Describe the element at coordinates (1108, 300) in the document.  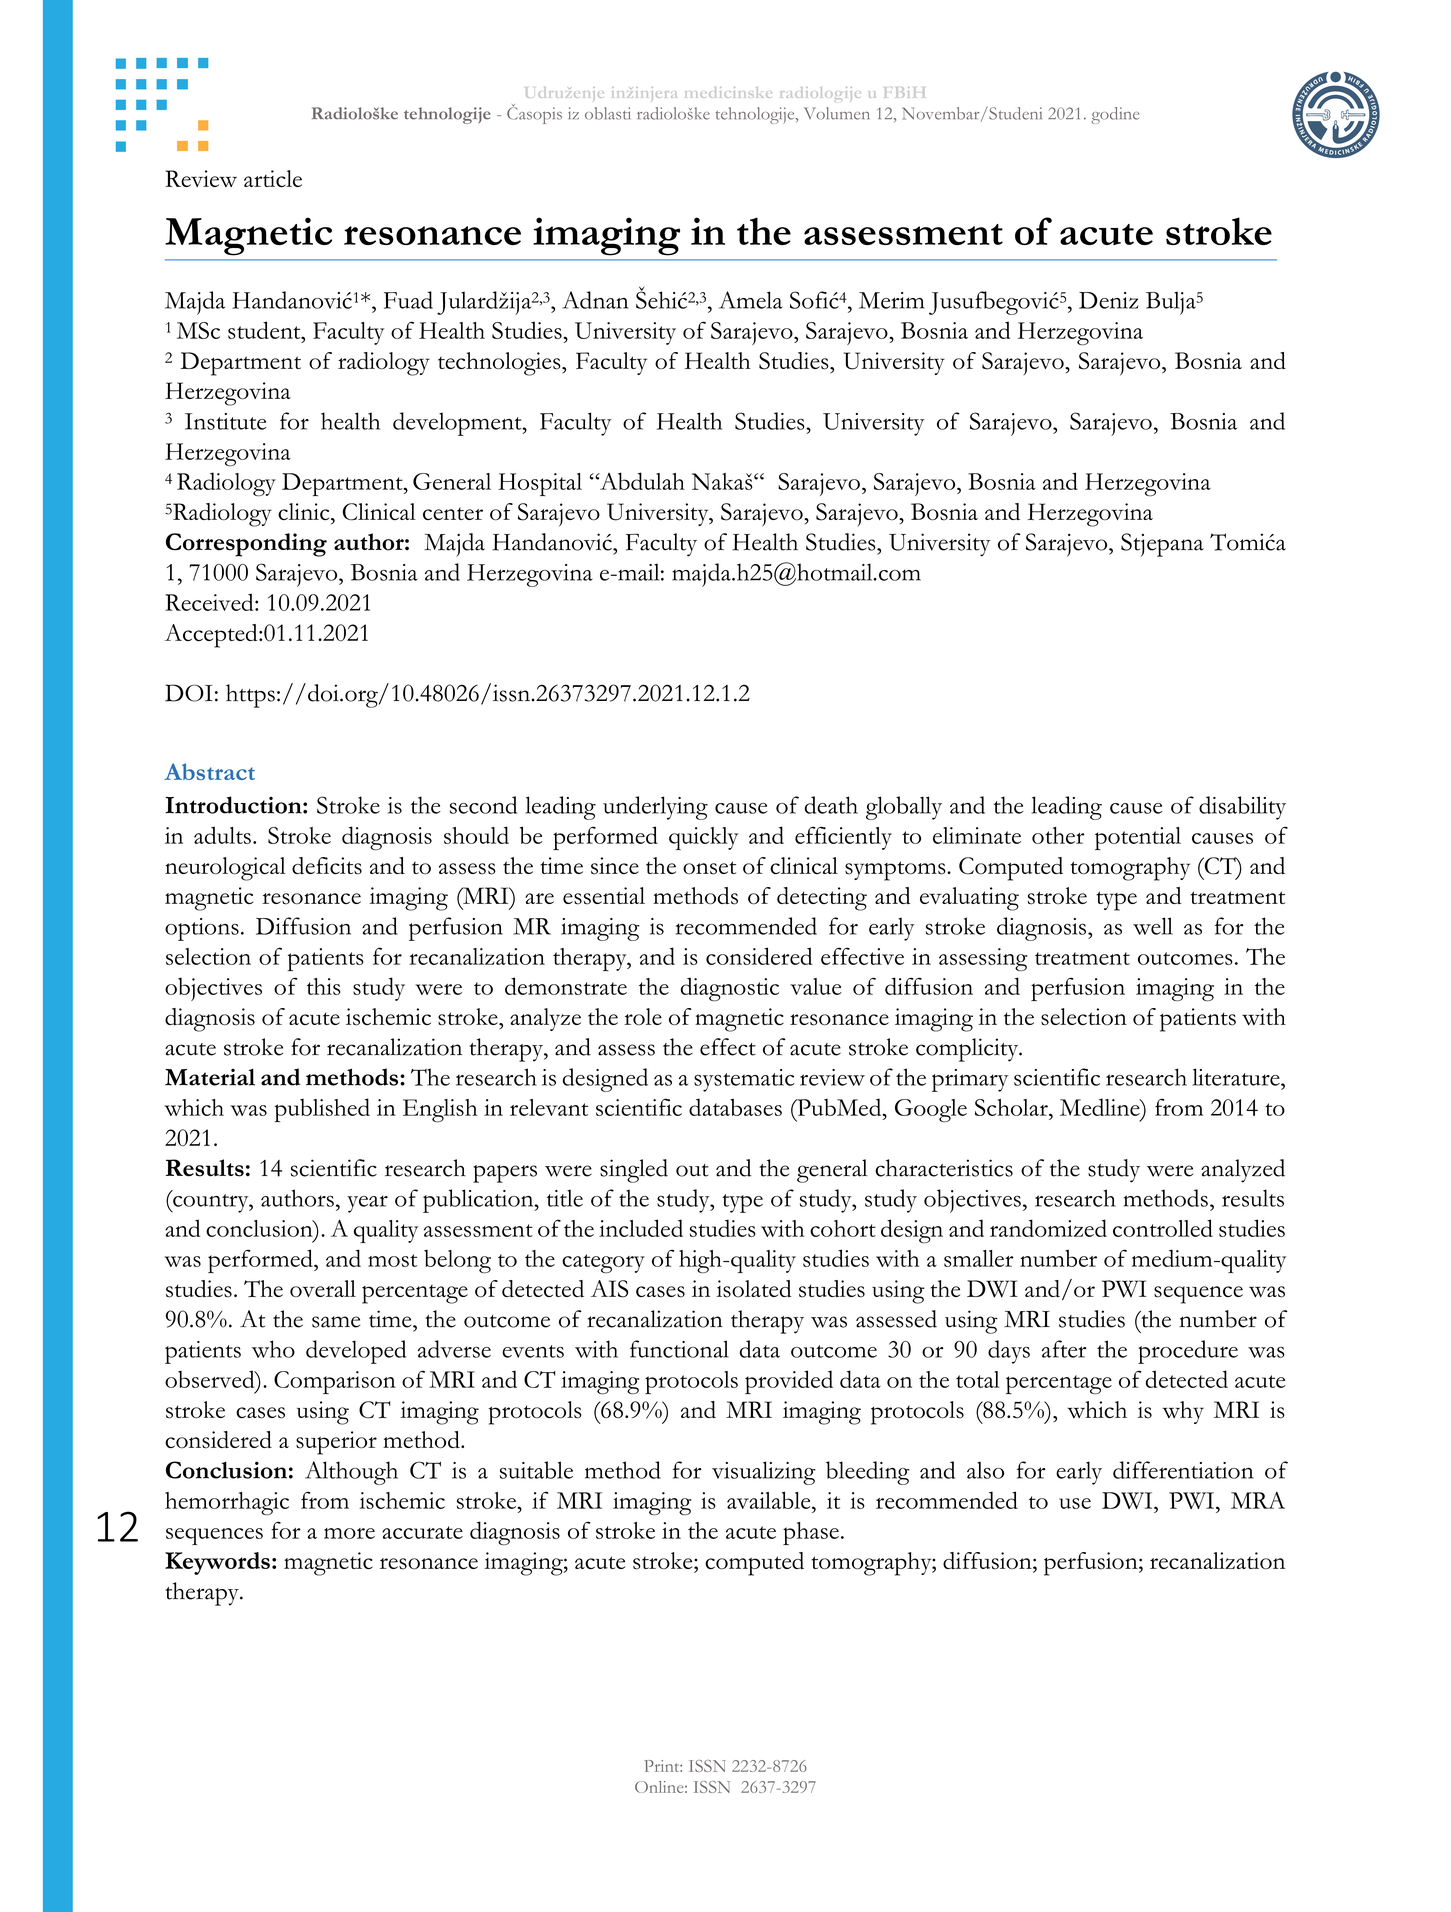
I see `Deniz` at that location.
